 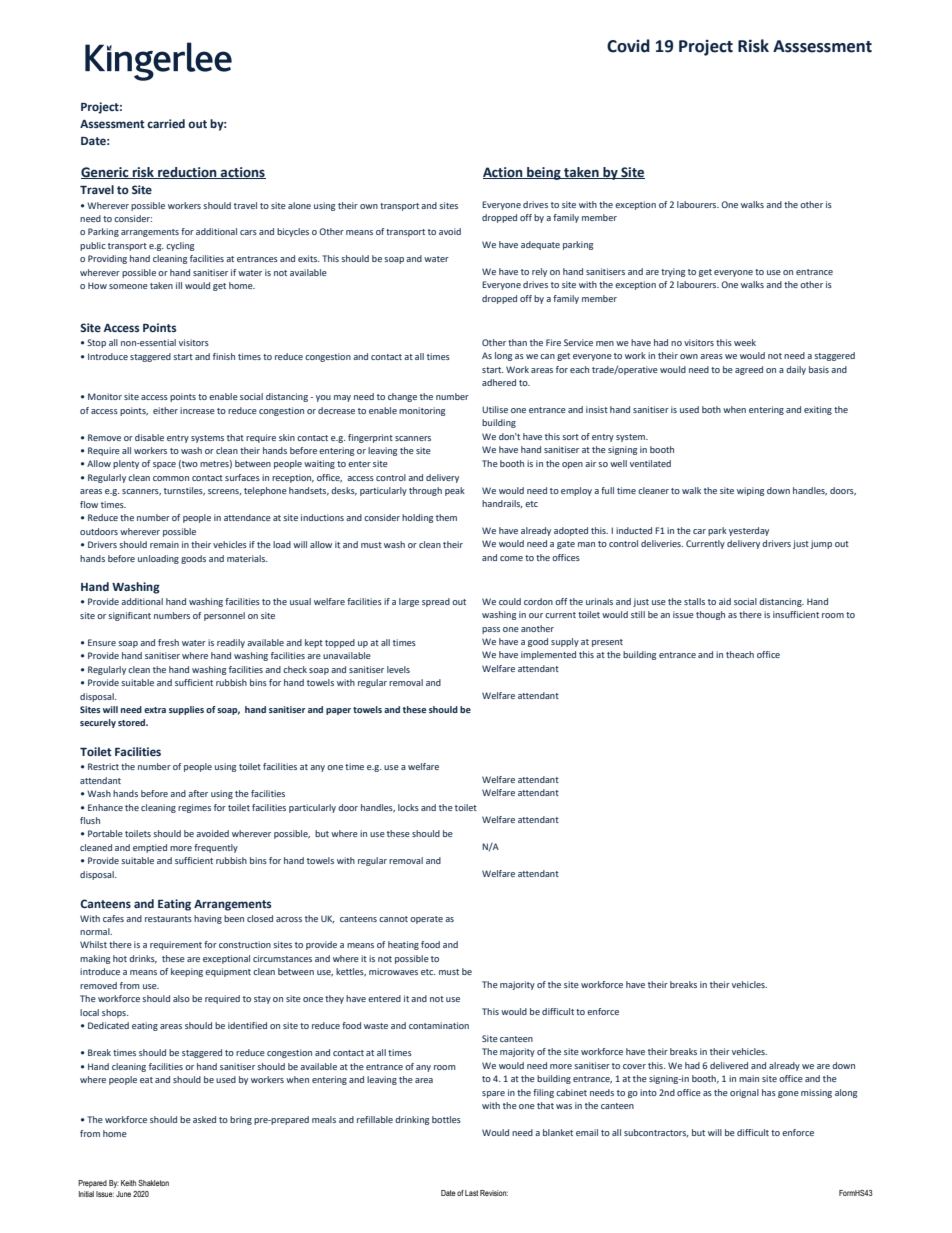 What do you see at coordinates (224, 356) in the image?
I see `finish` at bounding box center [224, 356].
